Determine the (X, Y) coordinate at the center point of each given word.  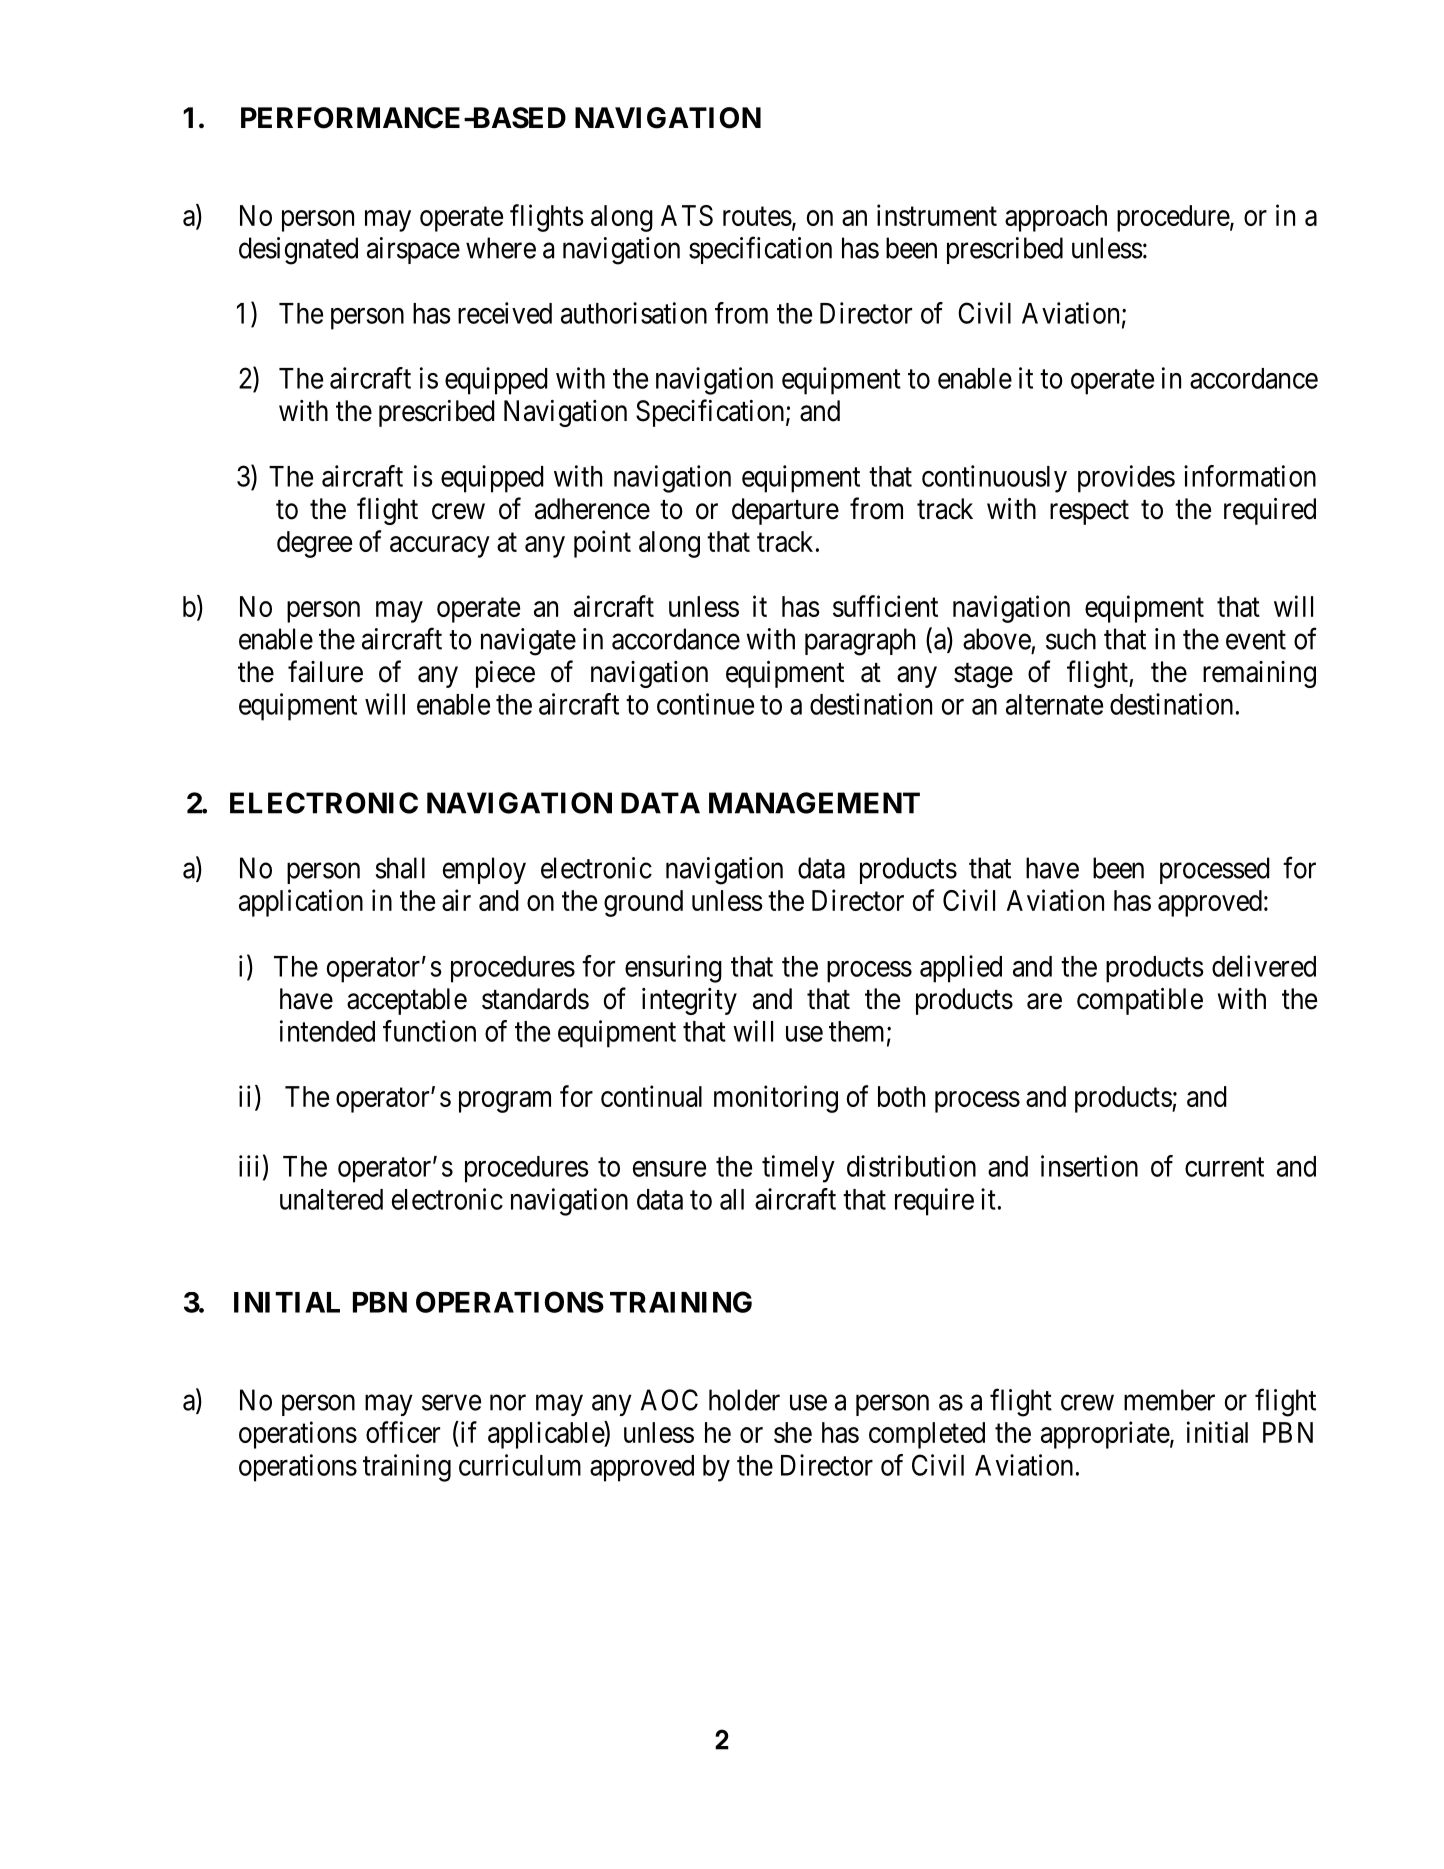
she (793, 1432)
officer (403, 1432)
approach (1056, 218)
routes (757, 216)
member (1169, 1400)
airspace (413, 250)
